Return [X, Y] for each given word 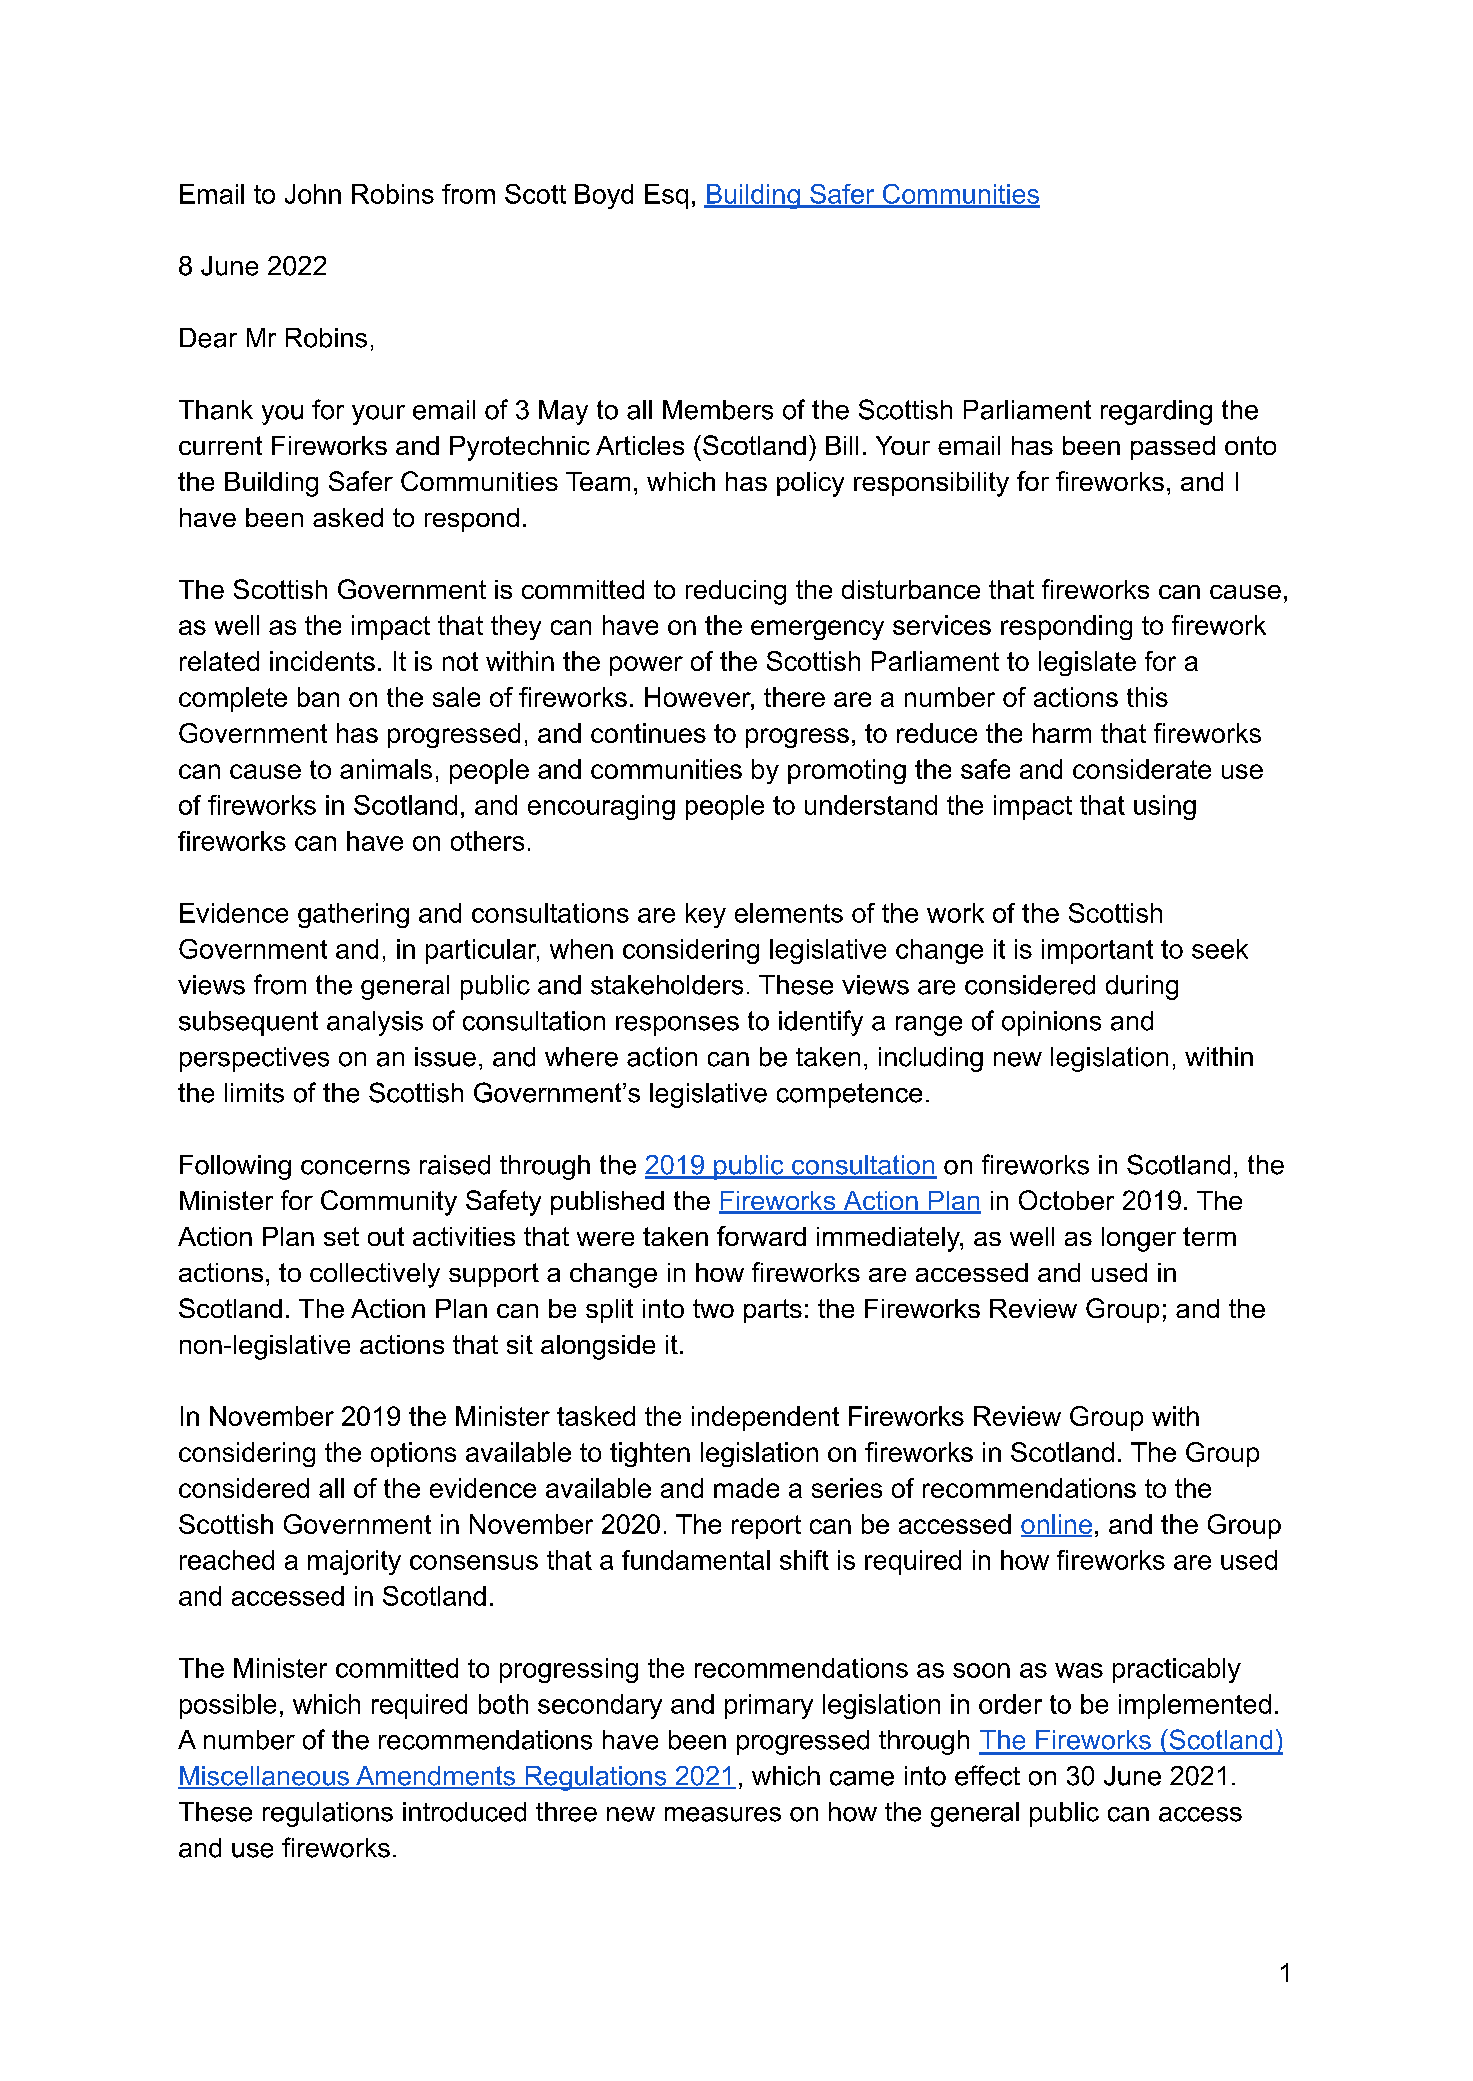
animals [386, 769]
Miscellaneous [265, 1777]
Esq [666, 196]
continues [648, 733]
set [341, 1236]
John [313, 194]
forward [761, 1236]
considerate [1142, 769]
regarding [1156, 412]
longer [1139, 1239]
